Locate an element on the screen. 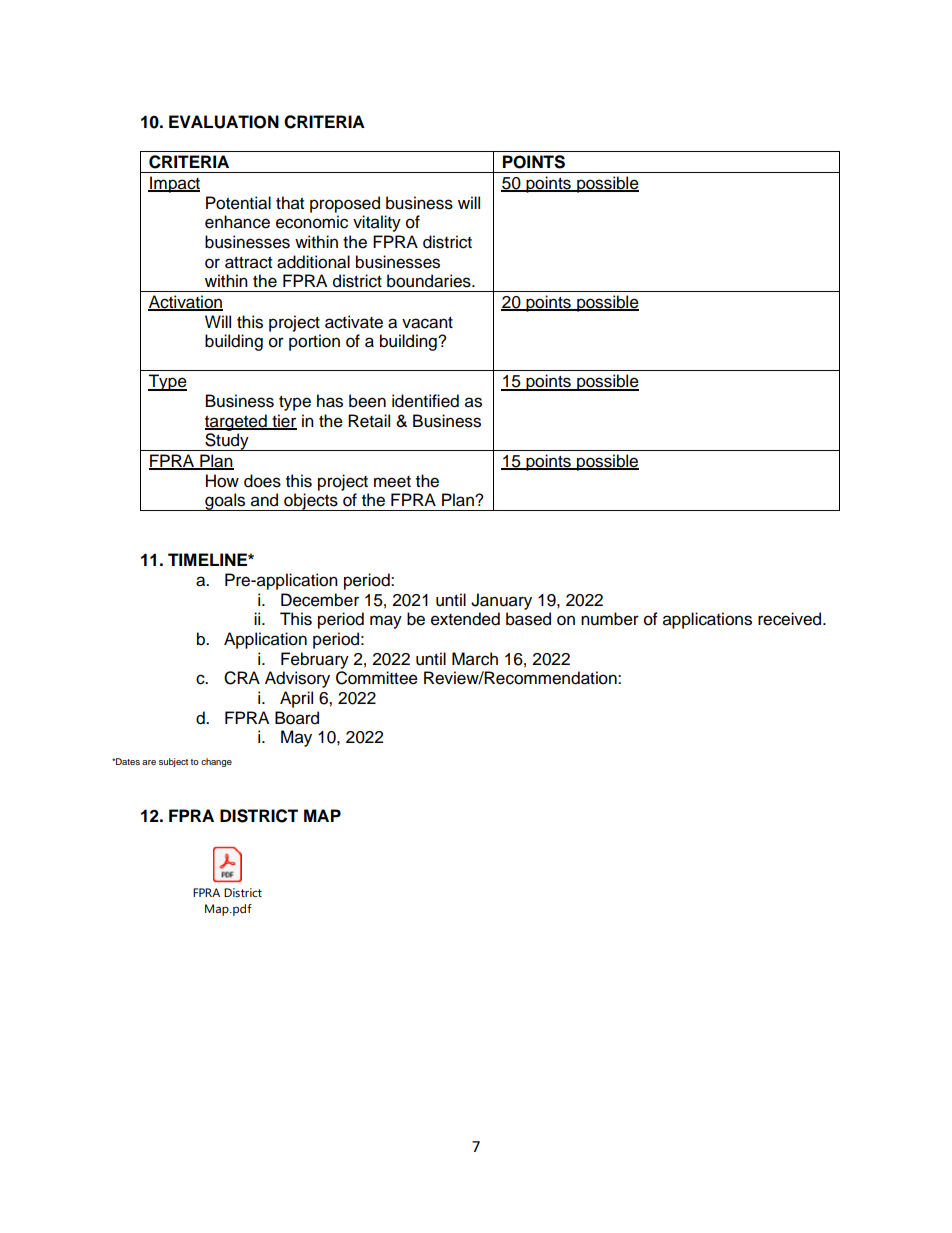  vacant is located at coordinates (427, 323).
